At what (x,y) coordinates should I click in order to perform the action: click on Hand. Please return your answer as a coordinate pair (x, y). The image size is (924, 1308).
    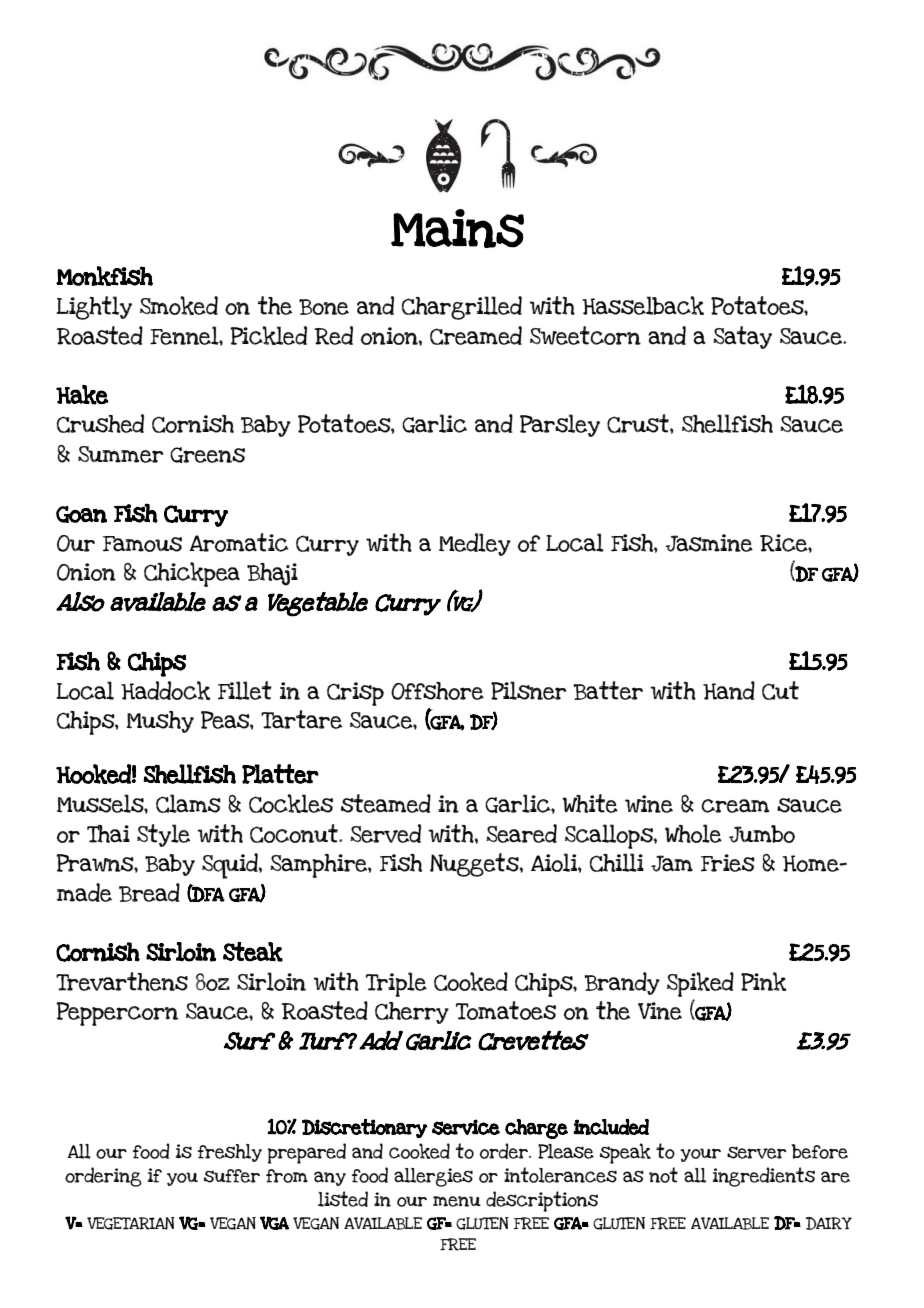
    Looking at the image, I should click on (729, 690).
